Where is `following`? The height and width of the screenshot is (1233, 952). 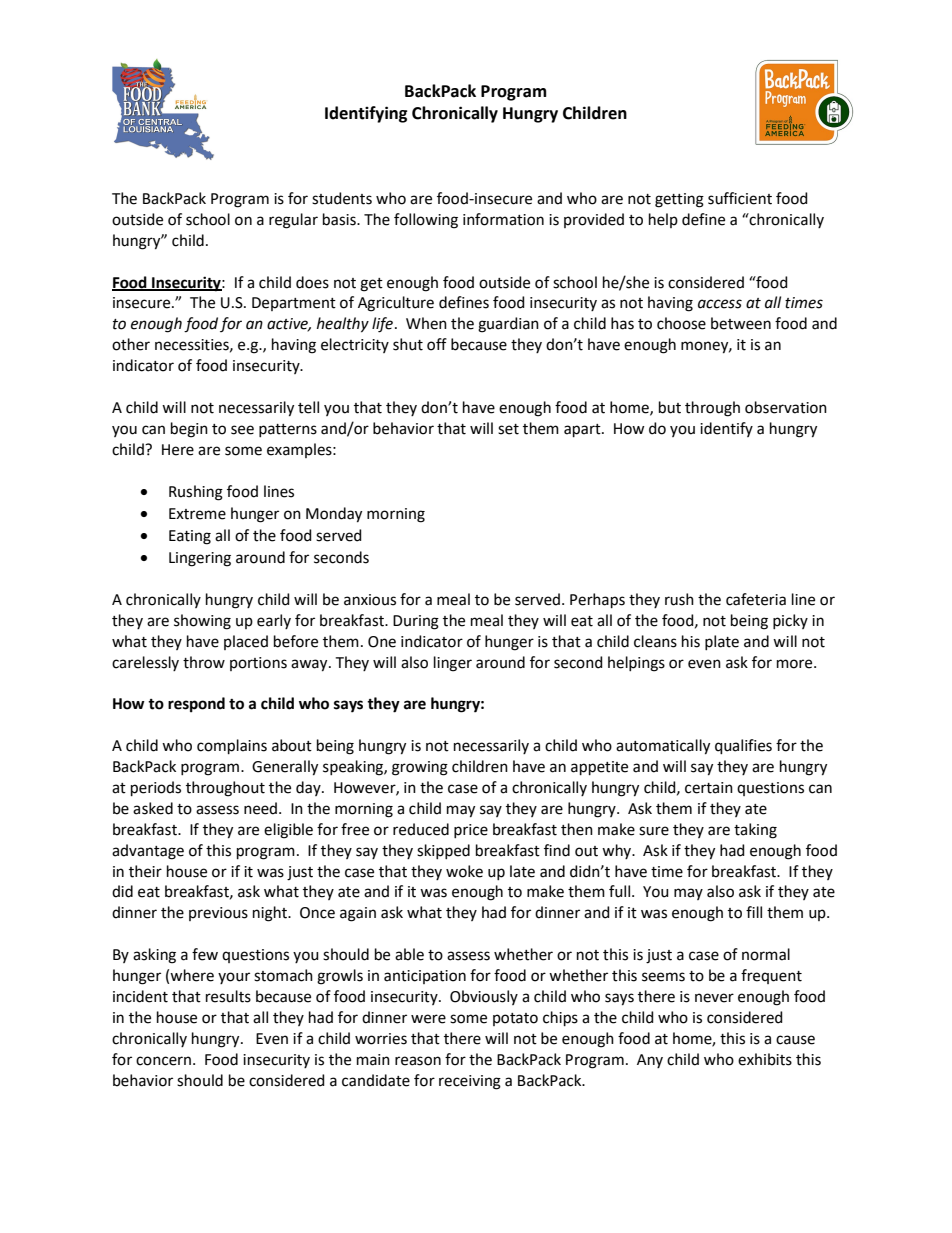 following is located at coordinates (426, 221).
